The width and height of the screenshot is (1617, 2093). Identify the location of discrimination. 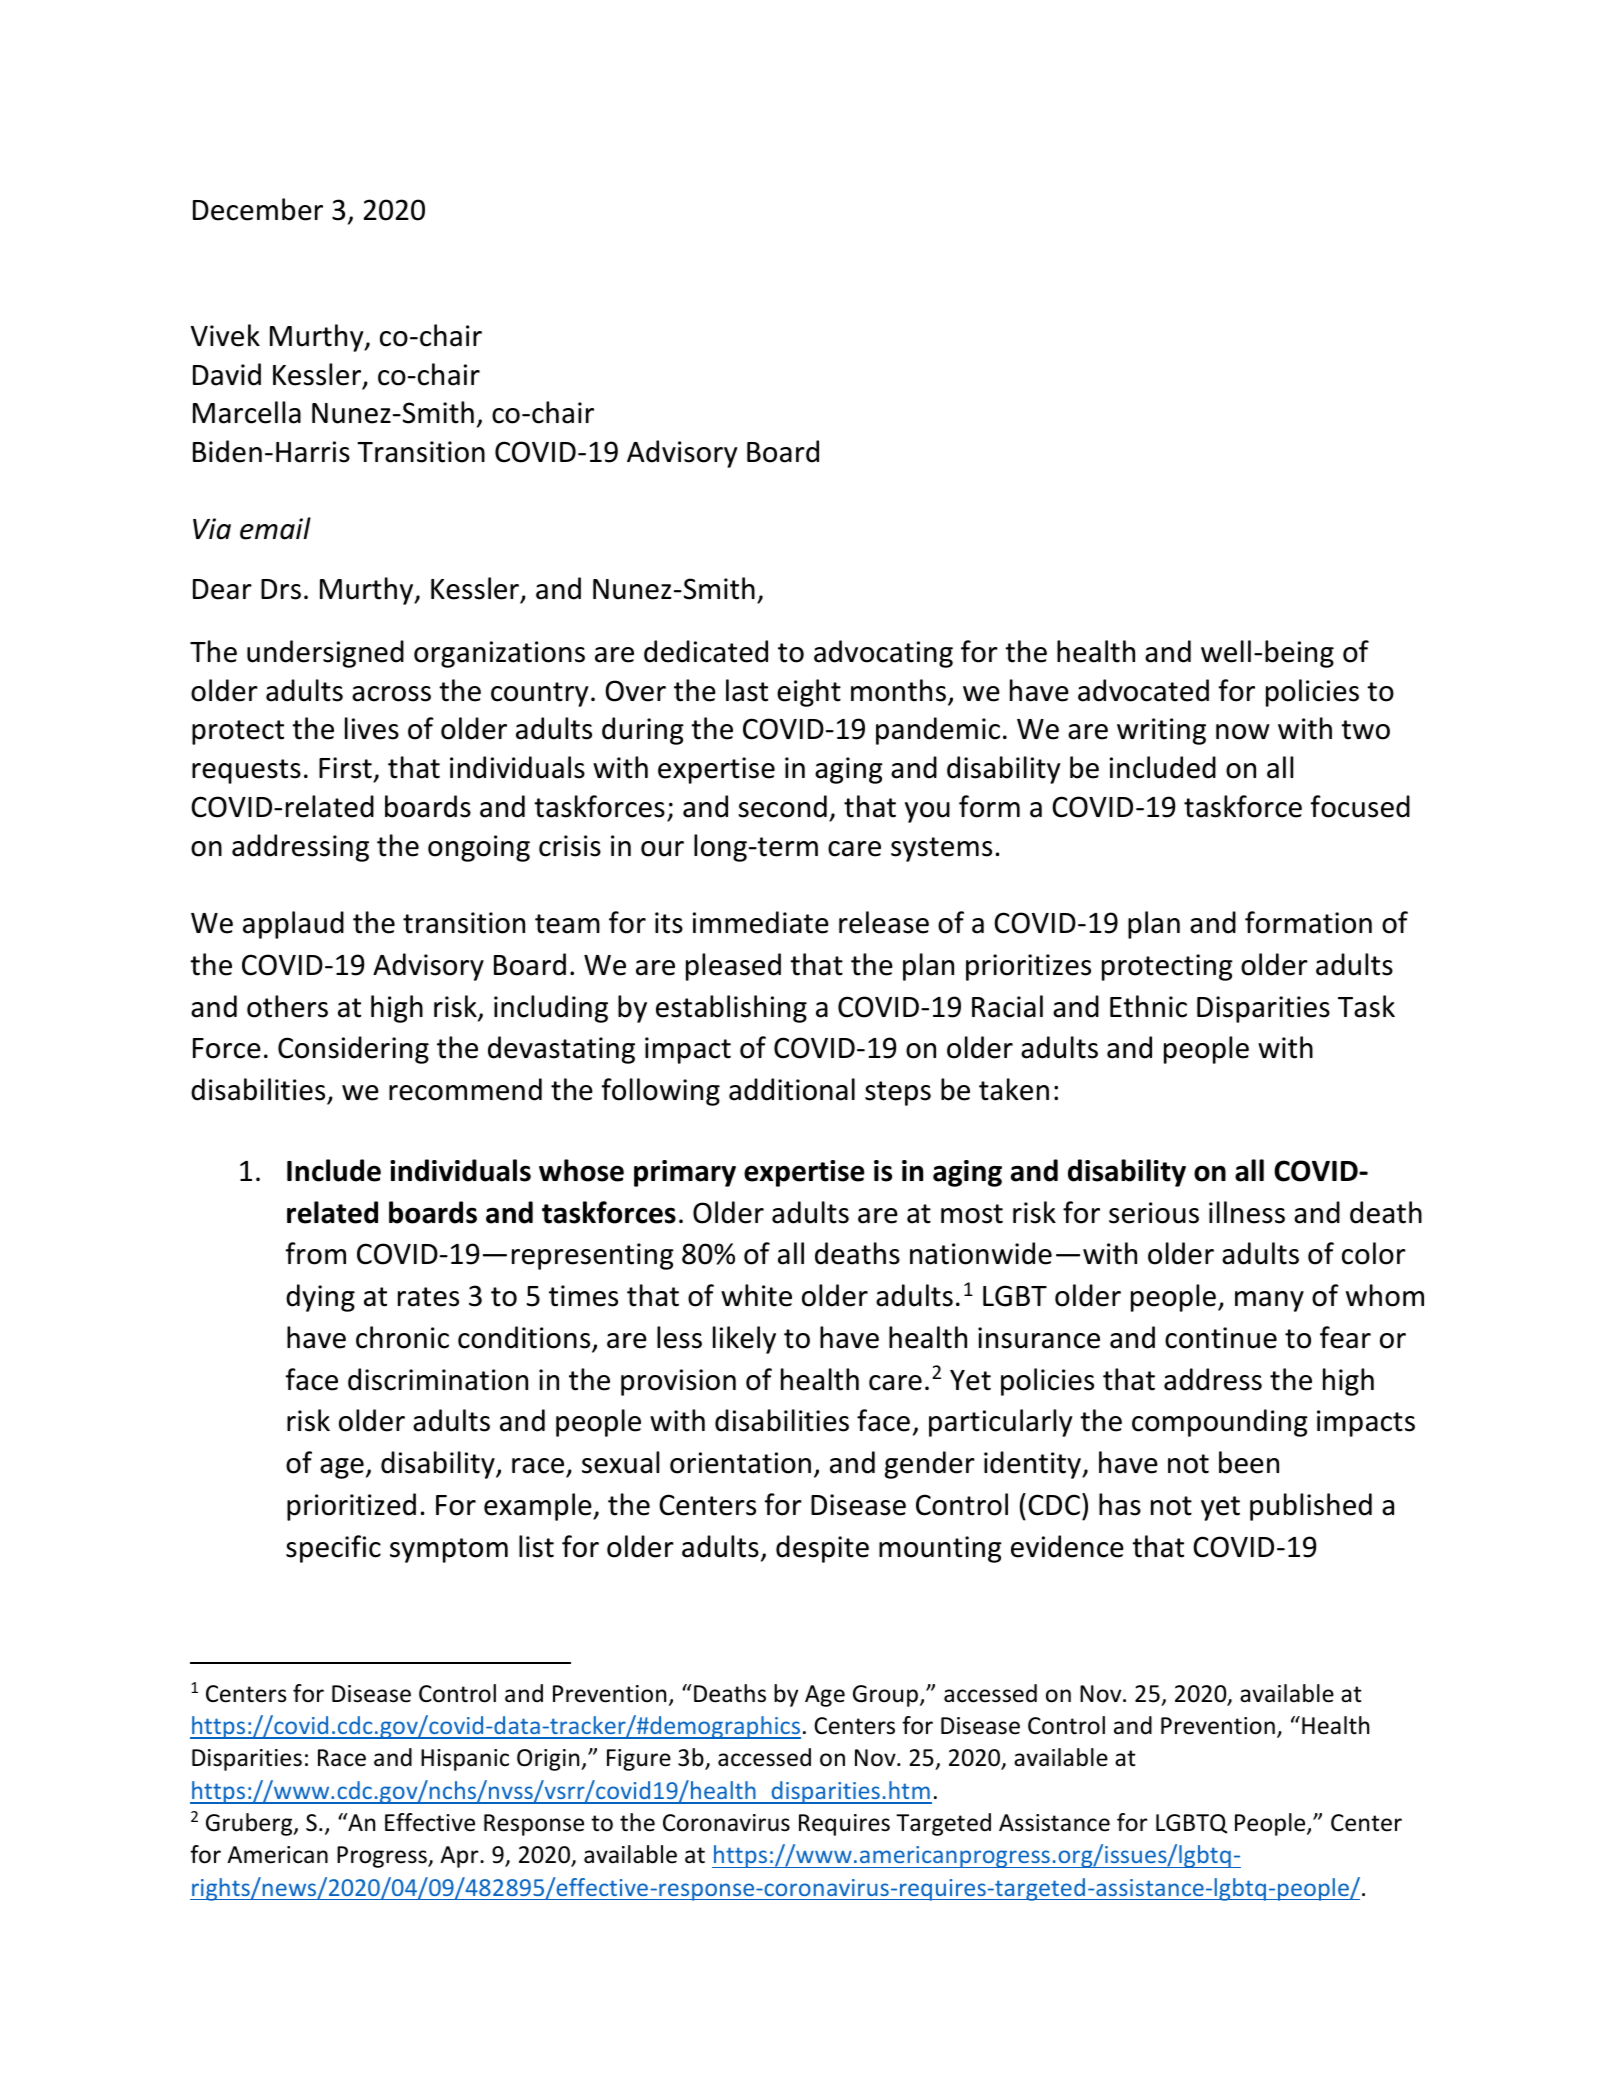
(438, 1379).
